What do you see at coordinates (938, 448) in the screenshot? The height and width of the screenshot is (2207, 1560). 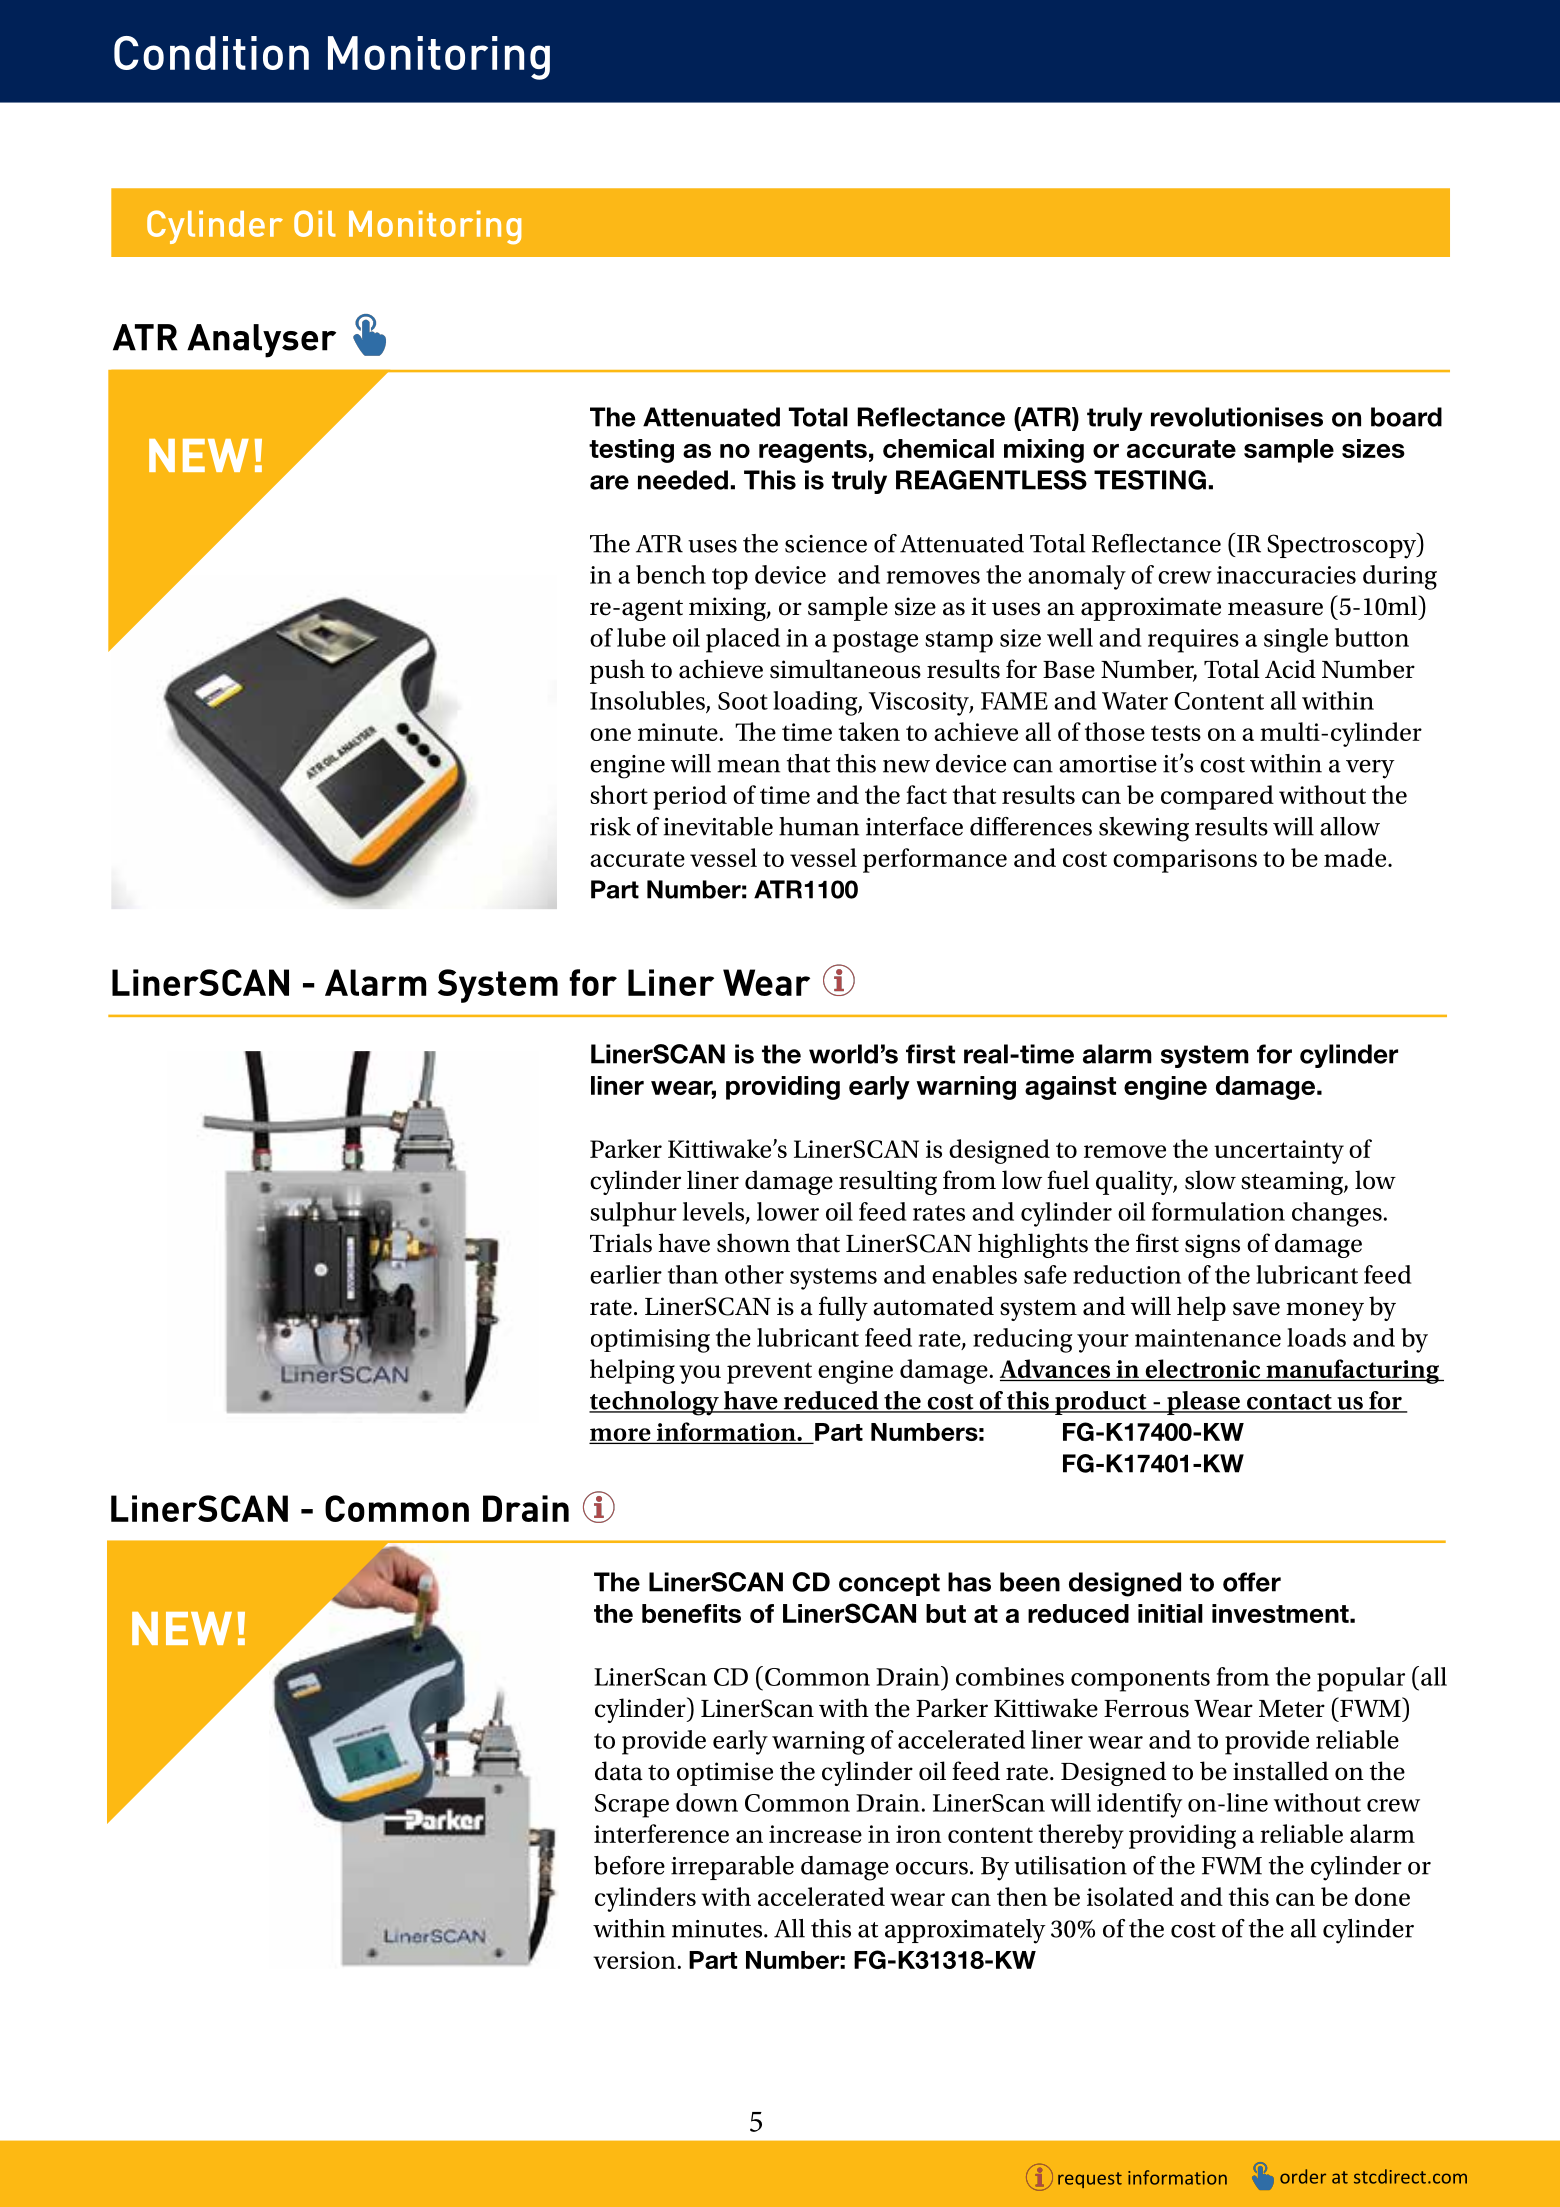 I see `chemical` at bounding box center [938, 448].
